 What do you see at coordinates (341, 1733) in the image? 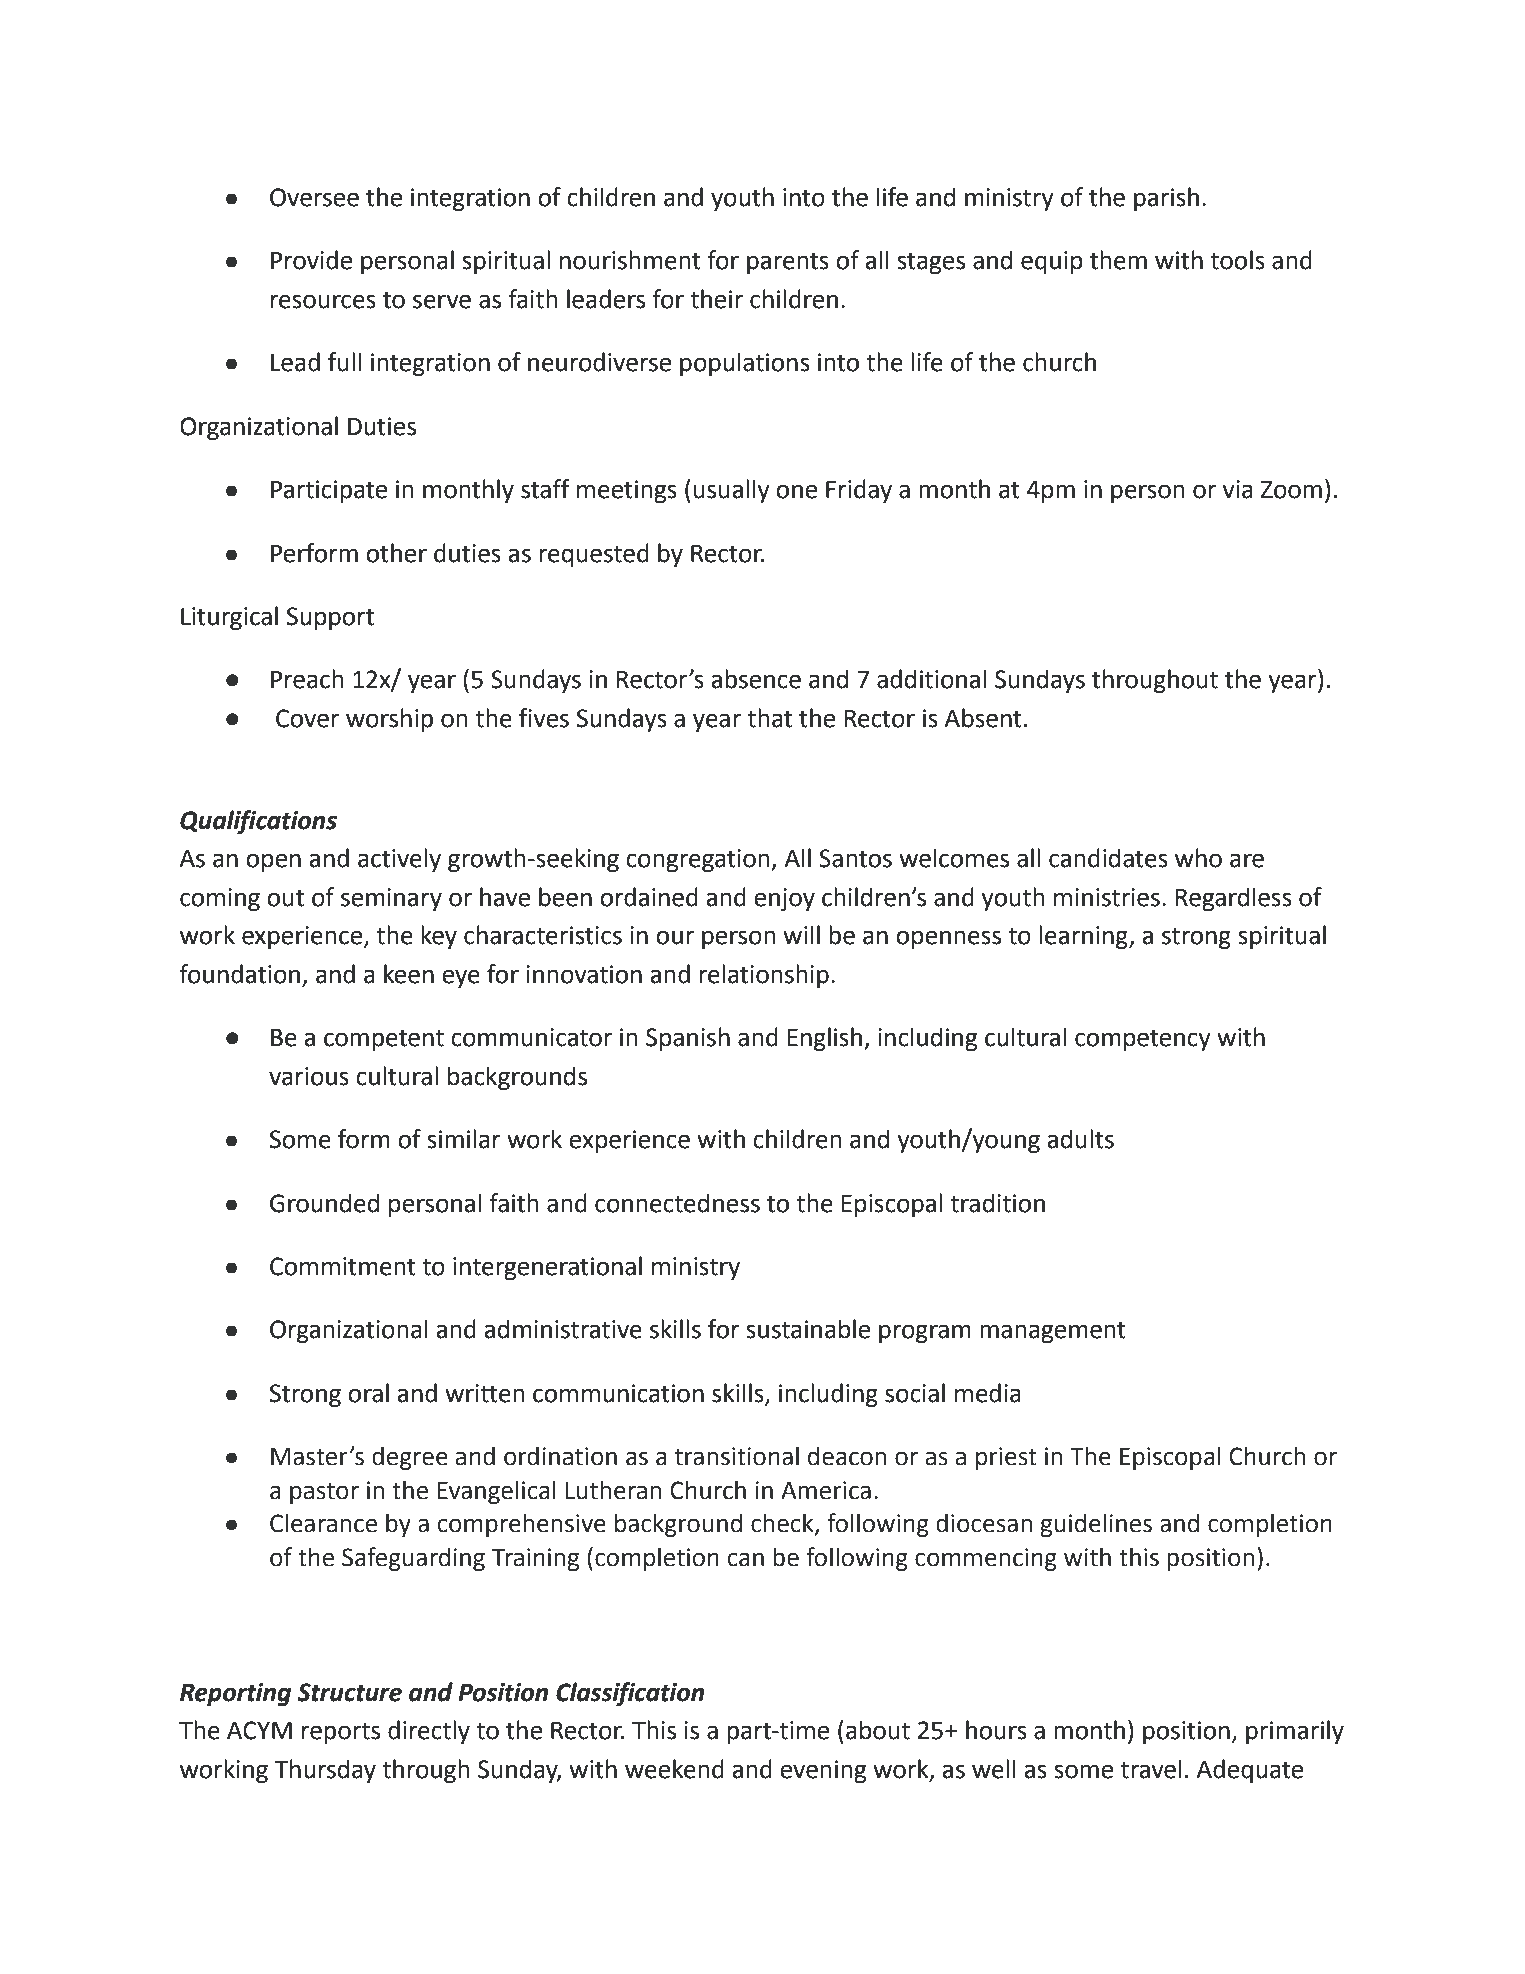
I see `reports` at bounding box center [341, 1733].
